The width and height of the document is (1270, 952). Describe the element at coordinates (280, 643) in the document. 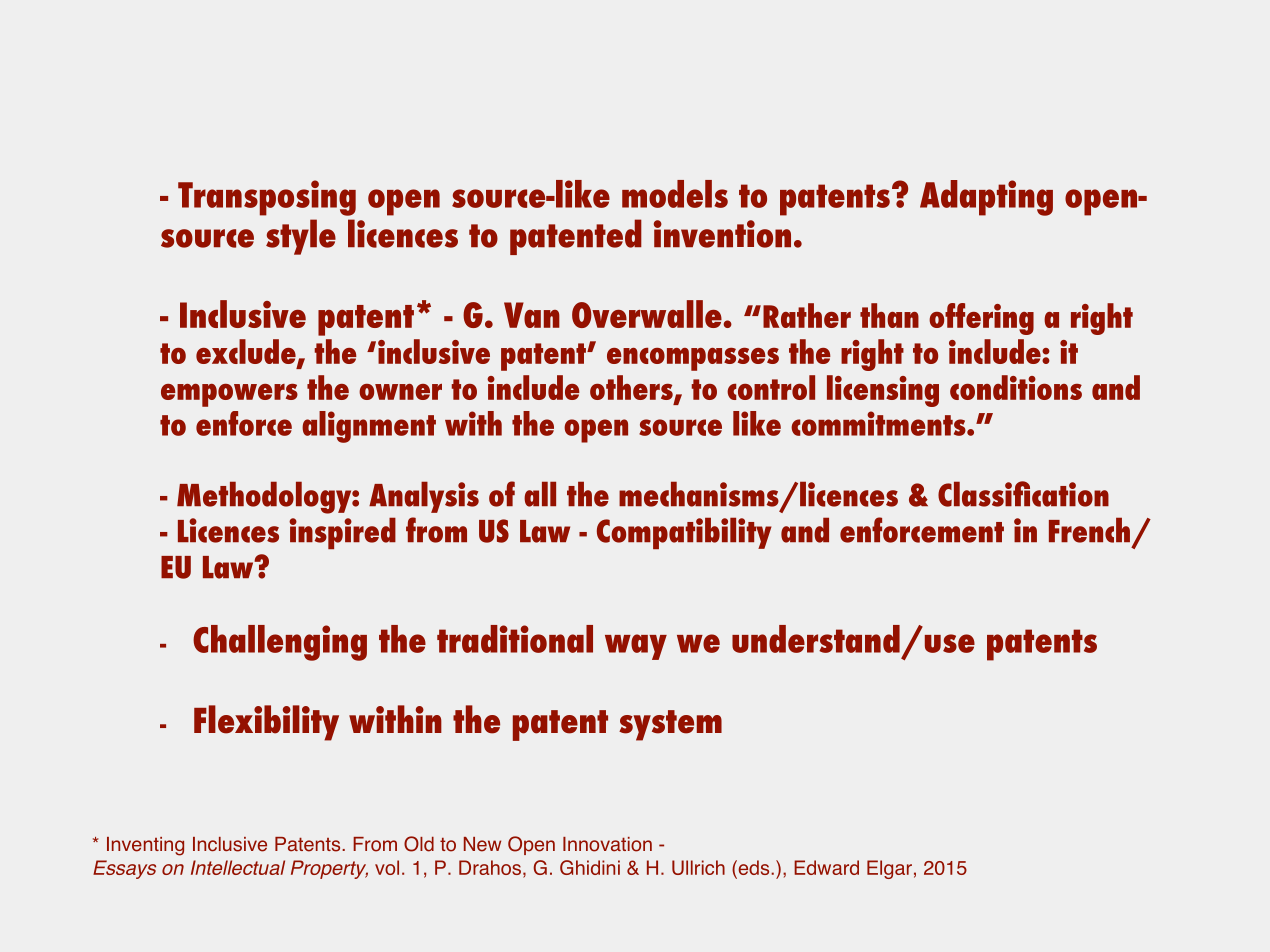

I see `Challenging` at that location.
